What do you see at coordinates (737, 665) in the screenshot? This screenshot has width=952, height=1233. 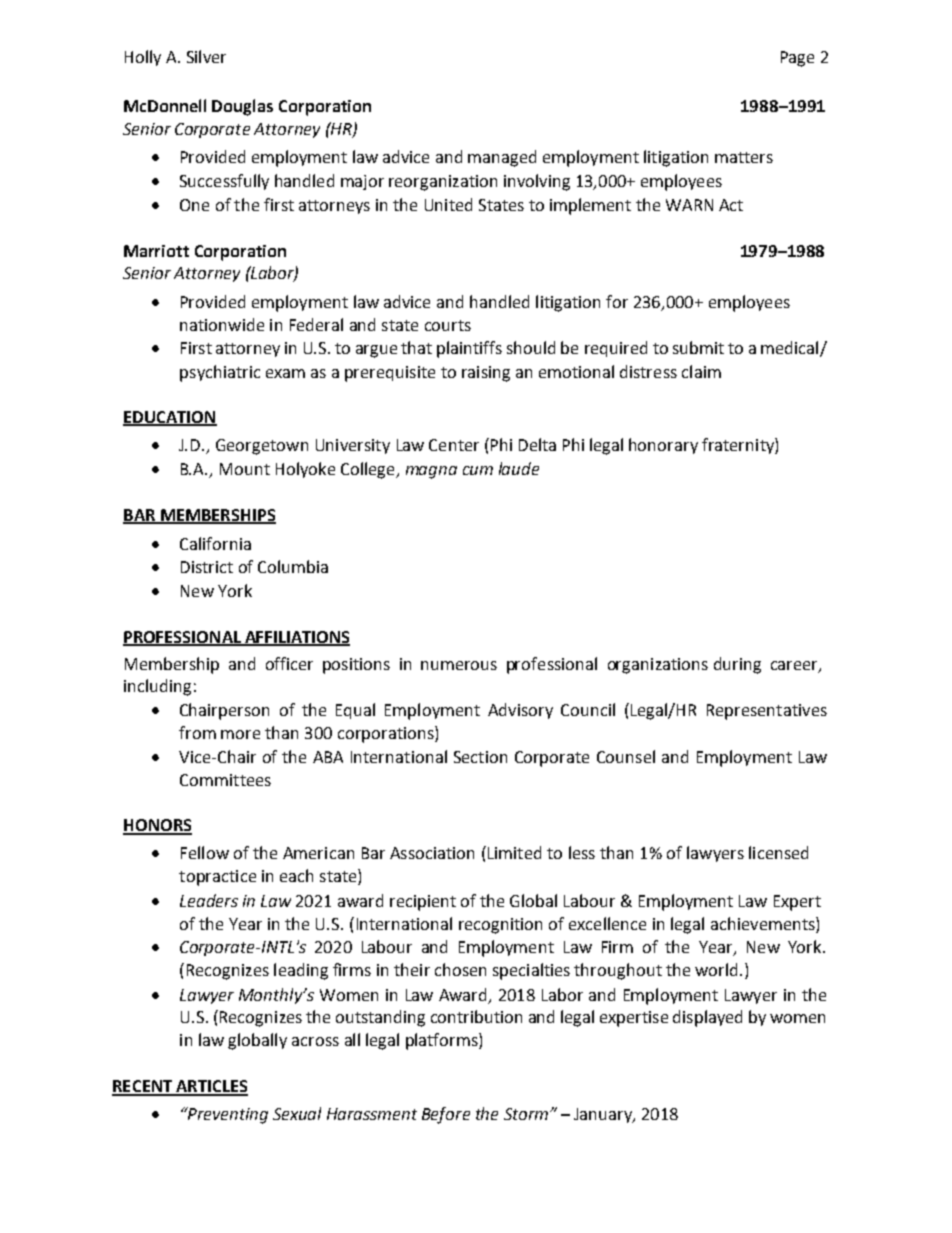 I see `during` at bounding box center [737, 665].
